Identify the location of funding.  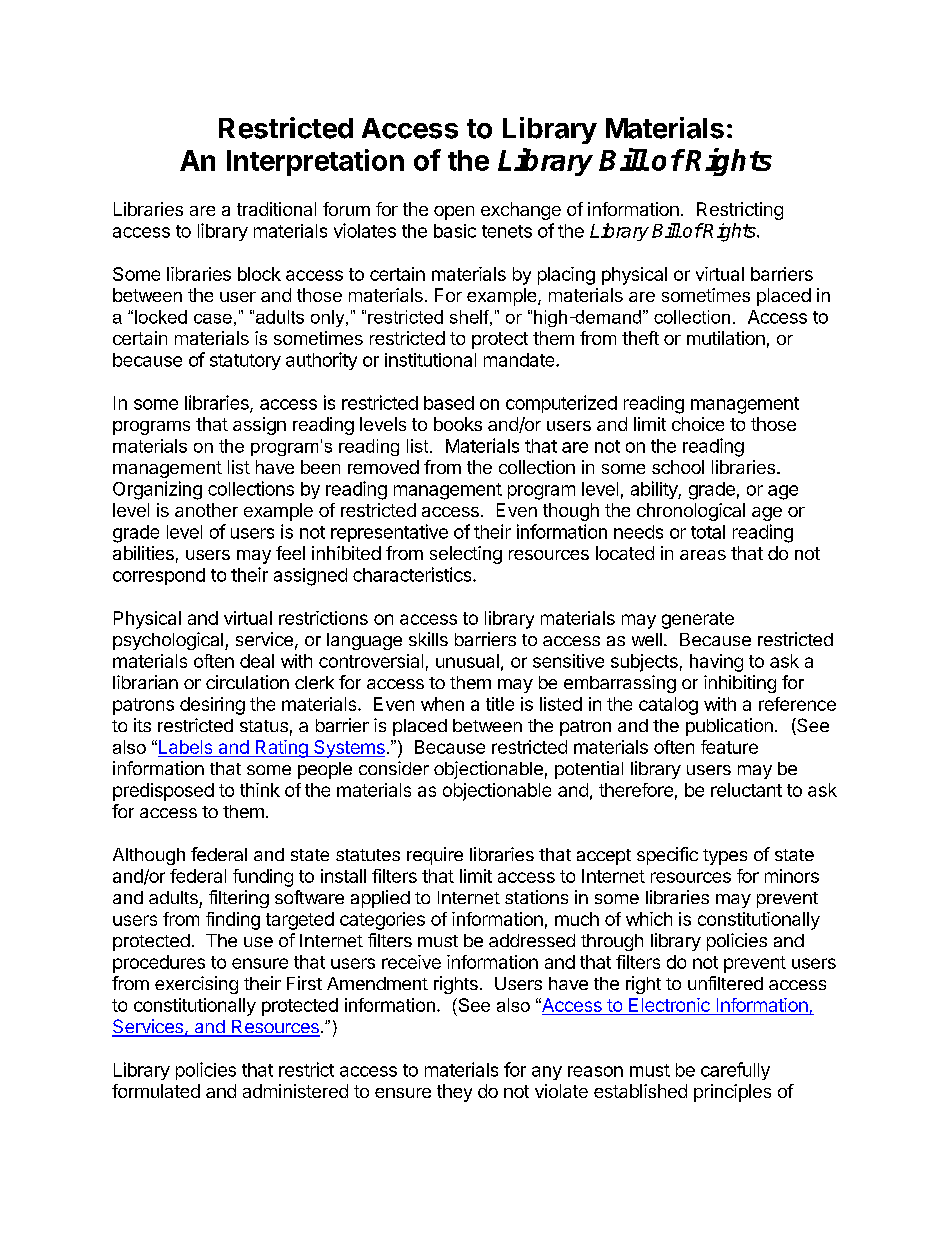
(263, 878).
